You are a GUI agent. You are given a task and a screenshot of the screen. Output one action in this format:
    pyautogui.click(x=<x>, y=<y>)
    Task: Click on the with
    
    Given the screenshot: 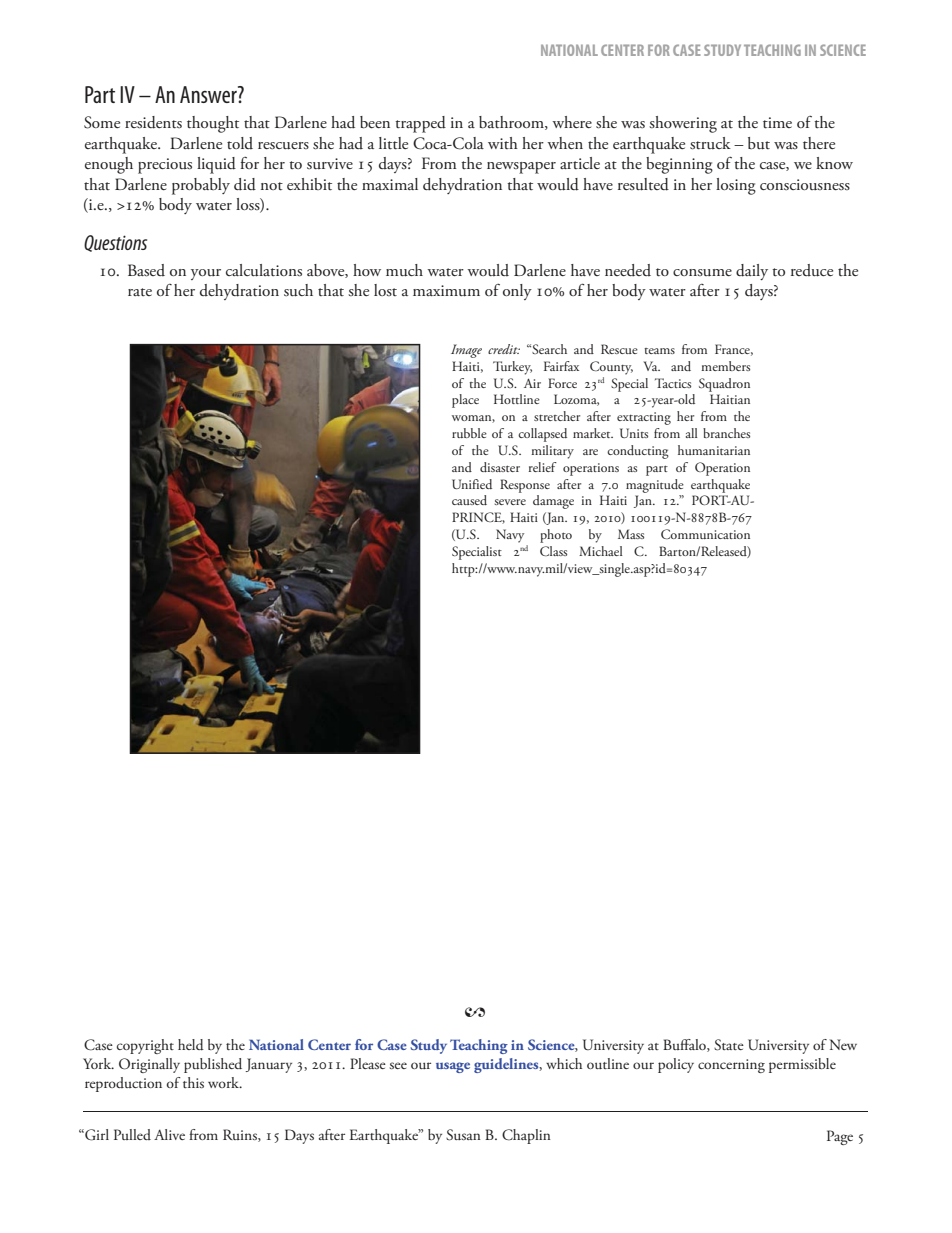 What is the action you would take?
    pyautogui.click(x=503, y=143)
